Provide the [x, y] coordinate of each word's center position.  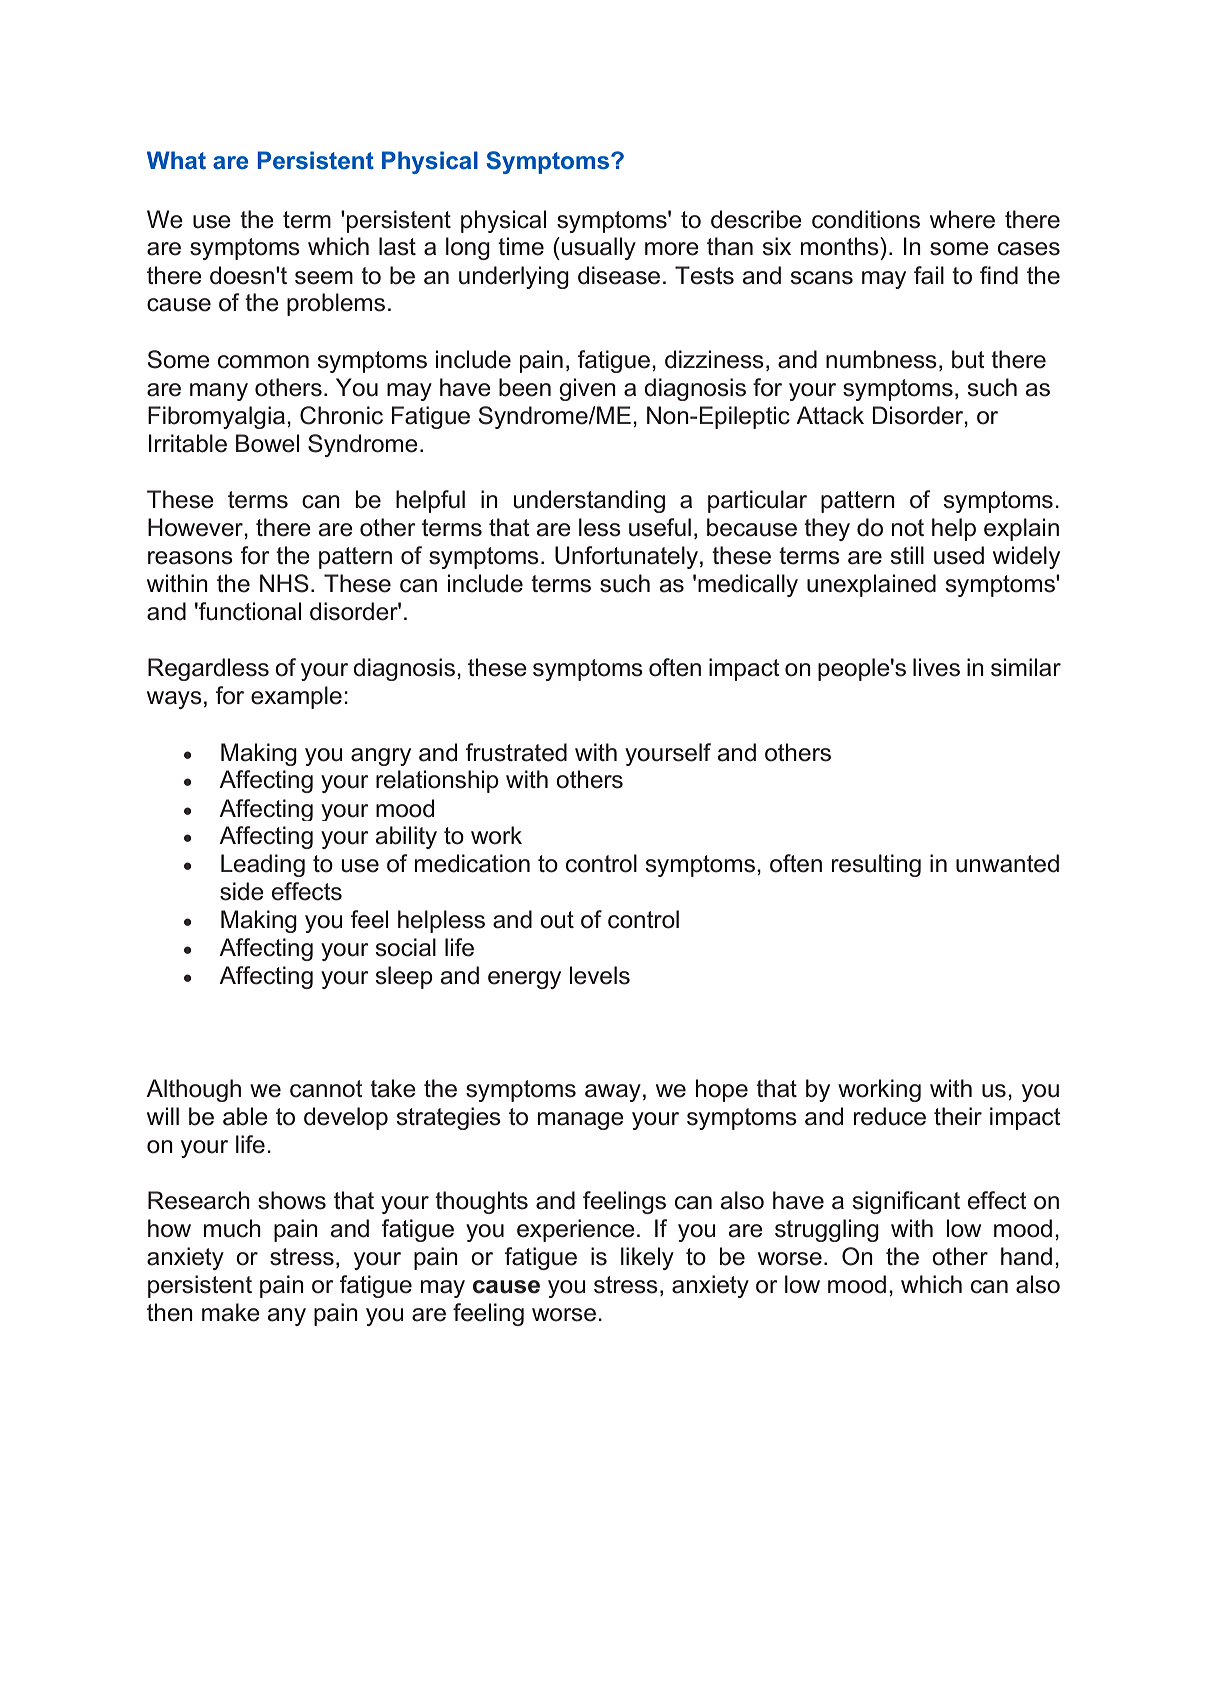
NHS [284, 583]
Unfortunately [628, 557]
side [242, 891]
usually [599, 248]
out [557, 920]
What [176, 160]
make [231, 1312]
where [962, 219]
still [907, 555]
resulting [876, 865]
